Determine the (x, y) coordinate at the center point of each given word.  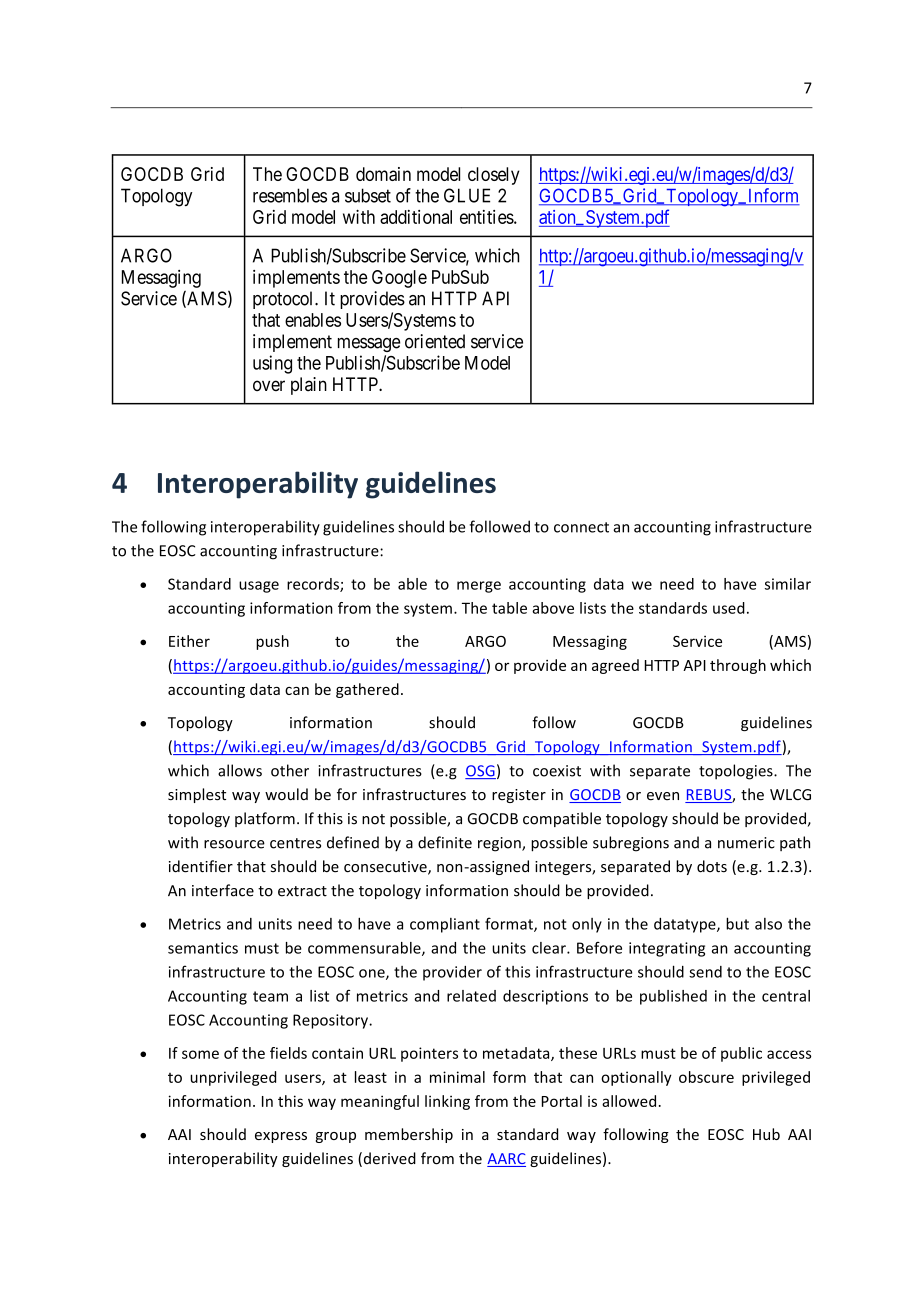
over (269, 385)
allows (240, 770)
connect (581, 527)
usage (259, 587)
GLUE (467, 195)
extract (302, 891)
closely (494, 176)
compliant (445, 925)
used (729, 608)
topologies (737, 772)
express (281, 1137)
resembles (290, 195)
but (737, 923)
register (519, 796)
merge (479, 587)
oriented (435, 341)
